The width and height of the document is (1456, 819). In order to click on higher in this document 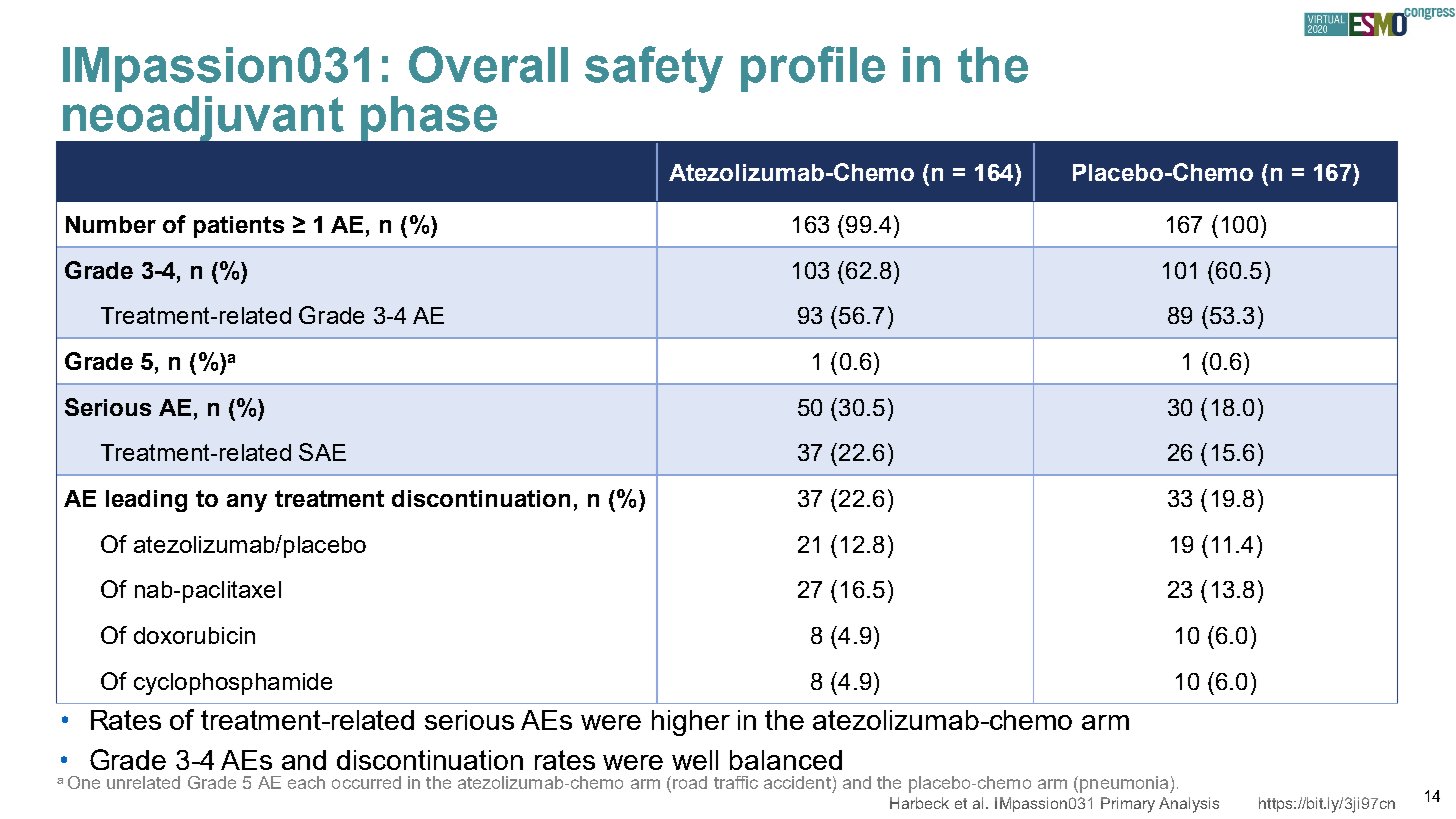, I will do `click(691, 723)`.
